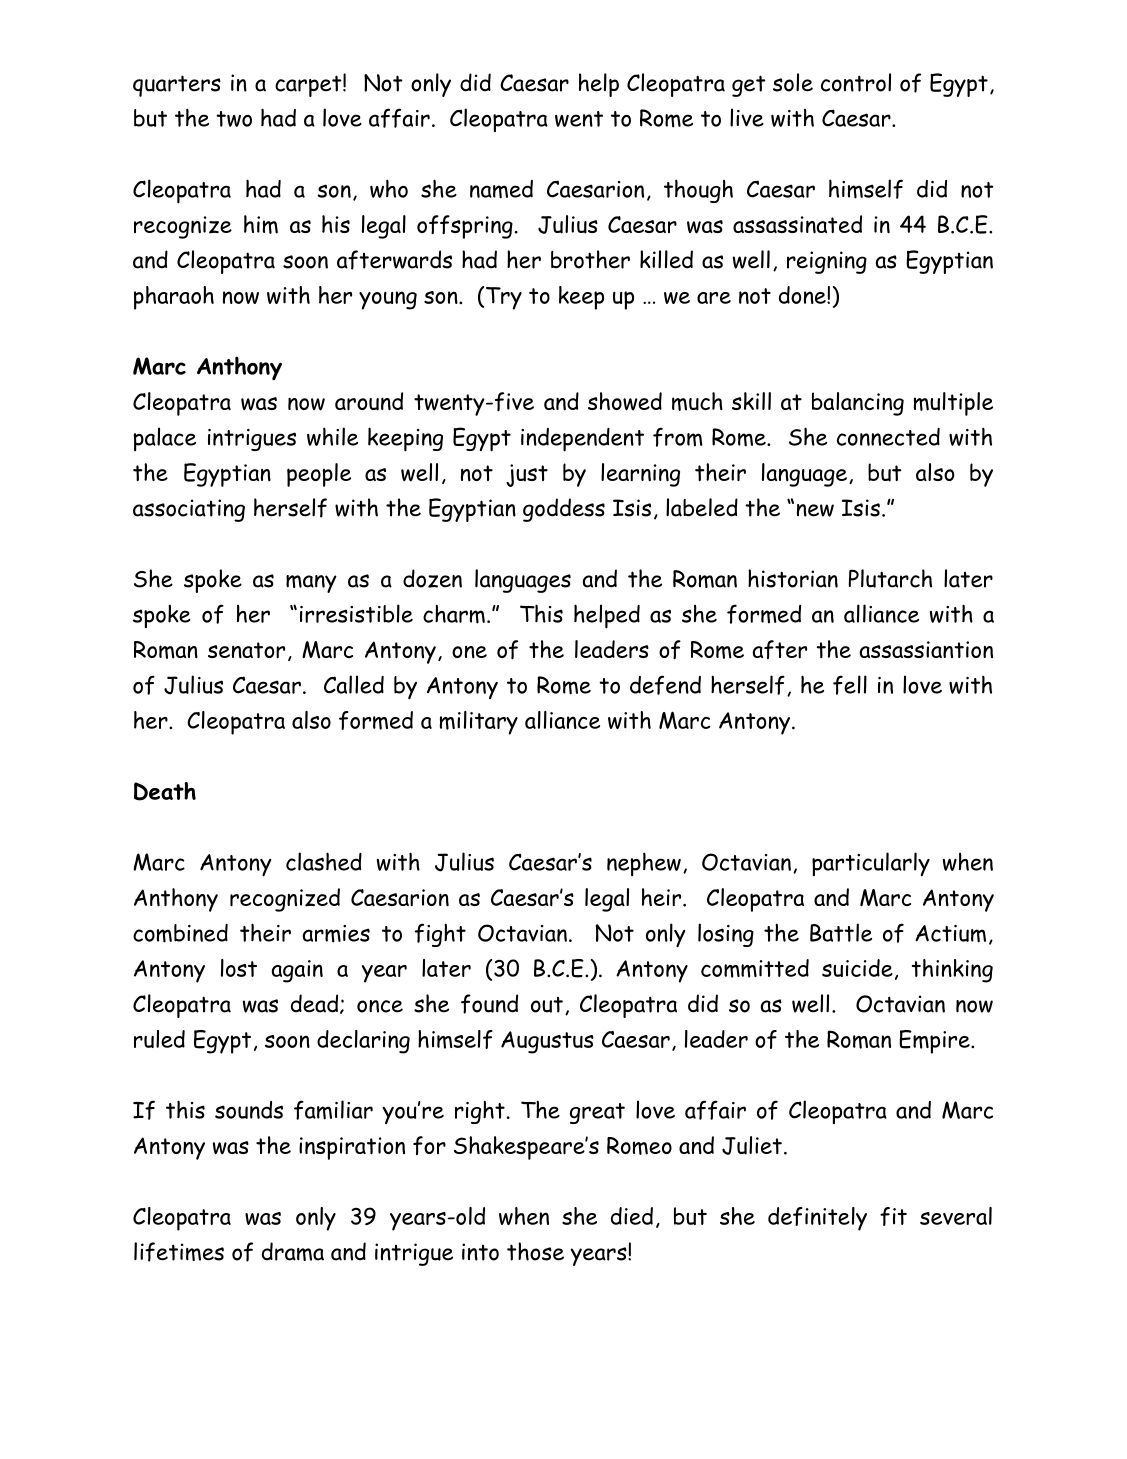 The width and height of the screenshot is (1127, 1459). What do you see at coordinates (324, 861) in the screenshot?
I see `clashed` at bounding box center [324, 861].
